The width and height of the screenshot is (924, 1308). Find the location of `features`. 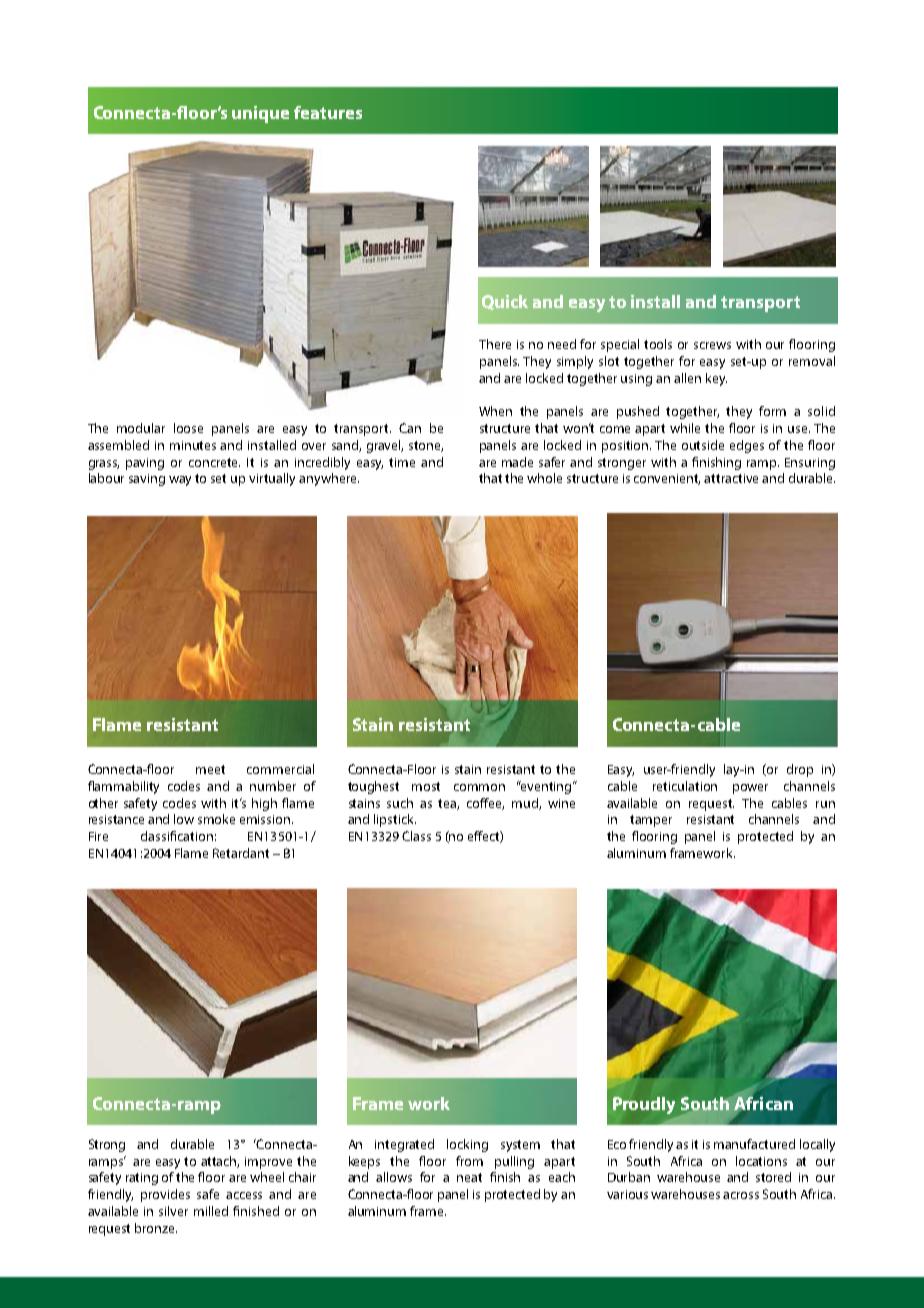

features is located at coordinates (328, 112).
